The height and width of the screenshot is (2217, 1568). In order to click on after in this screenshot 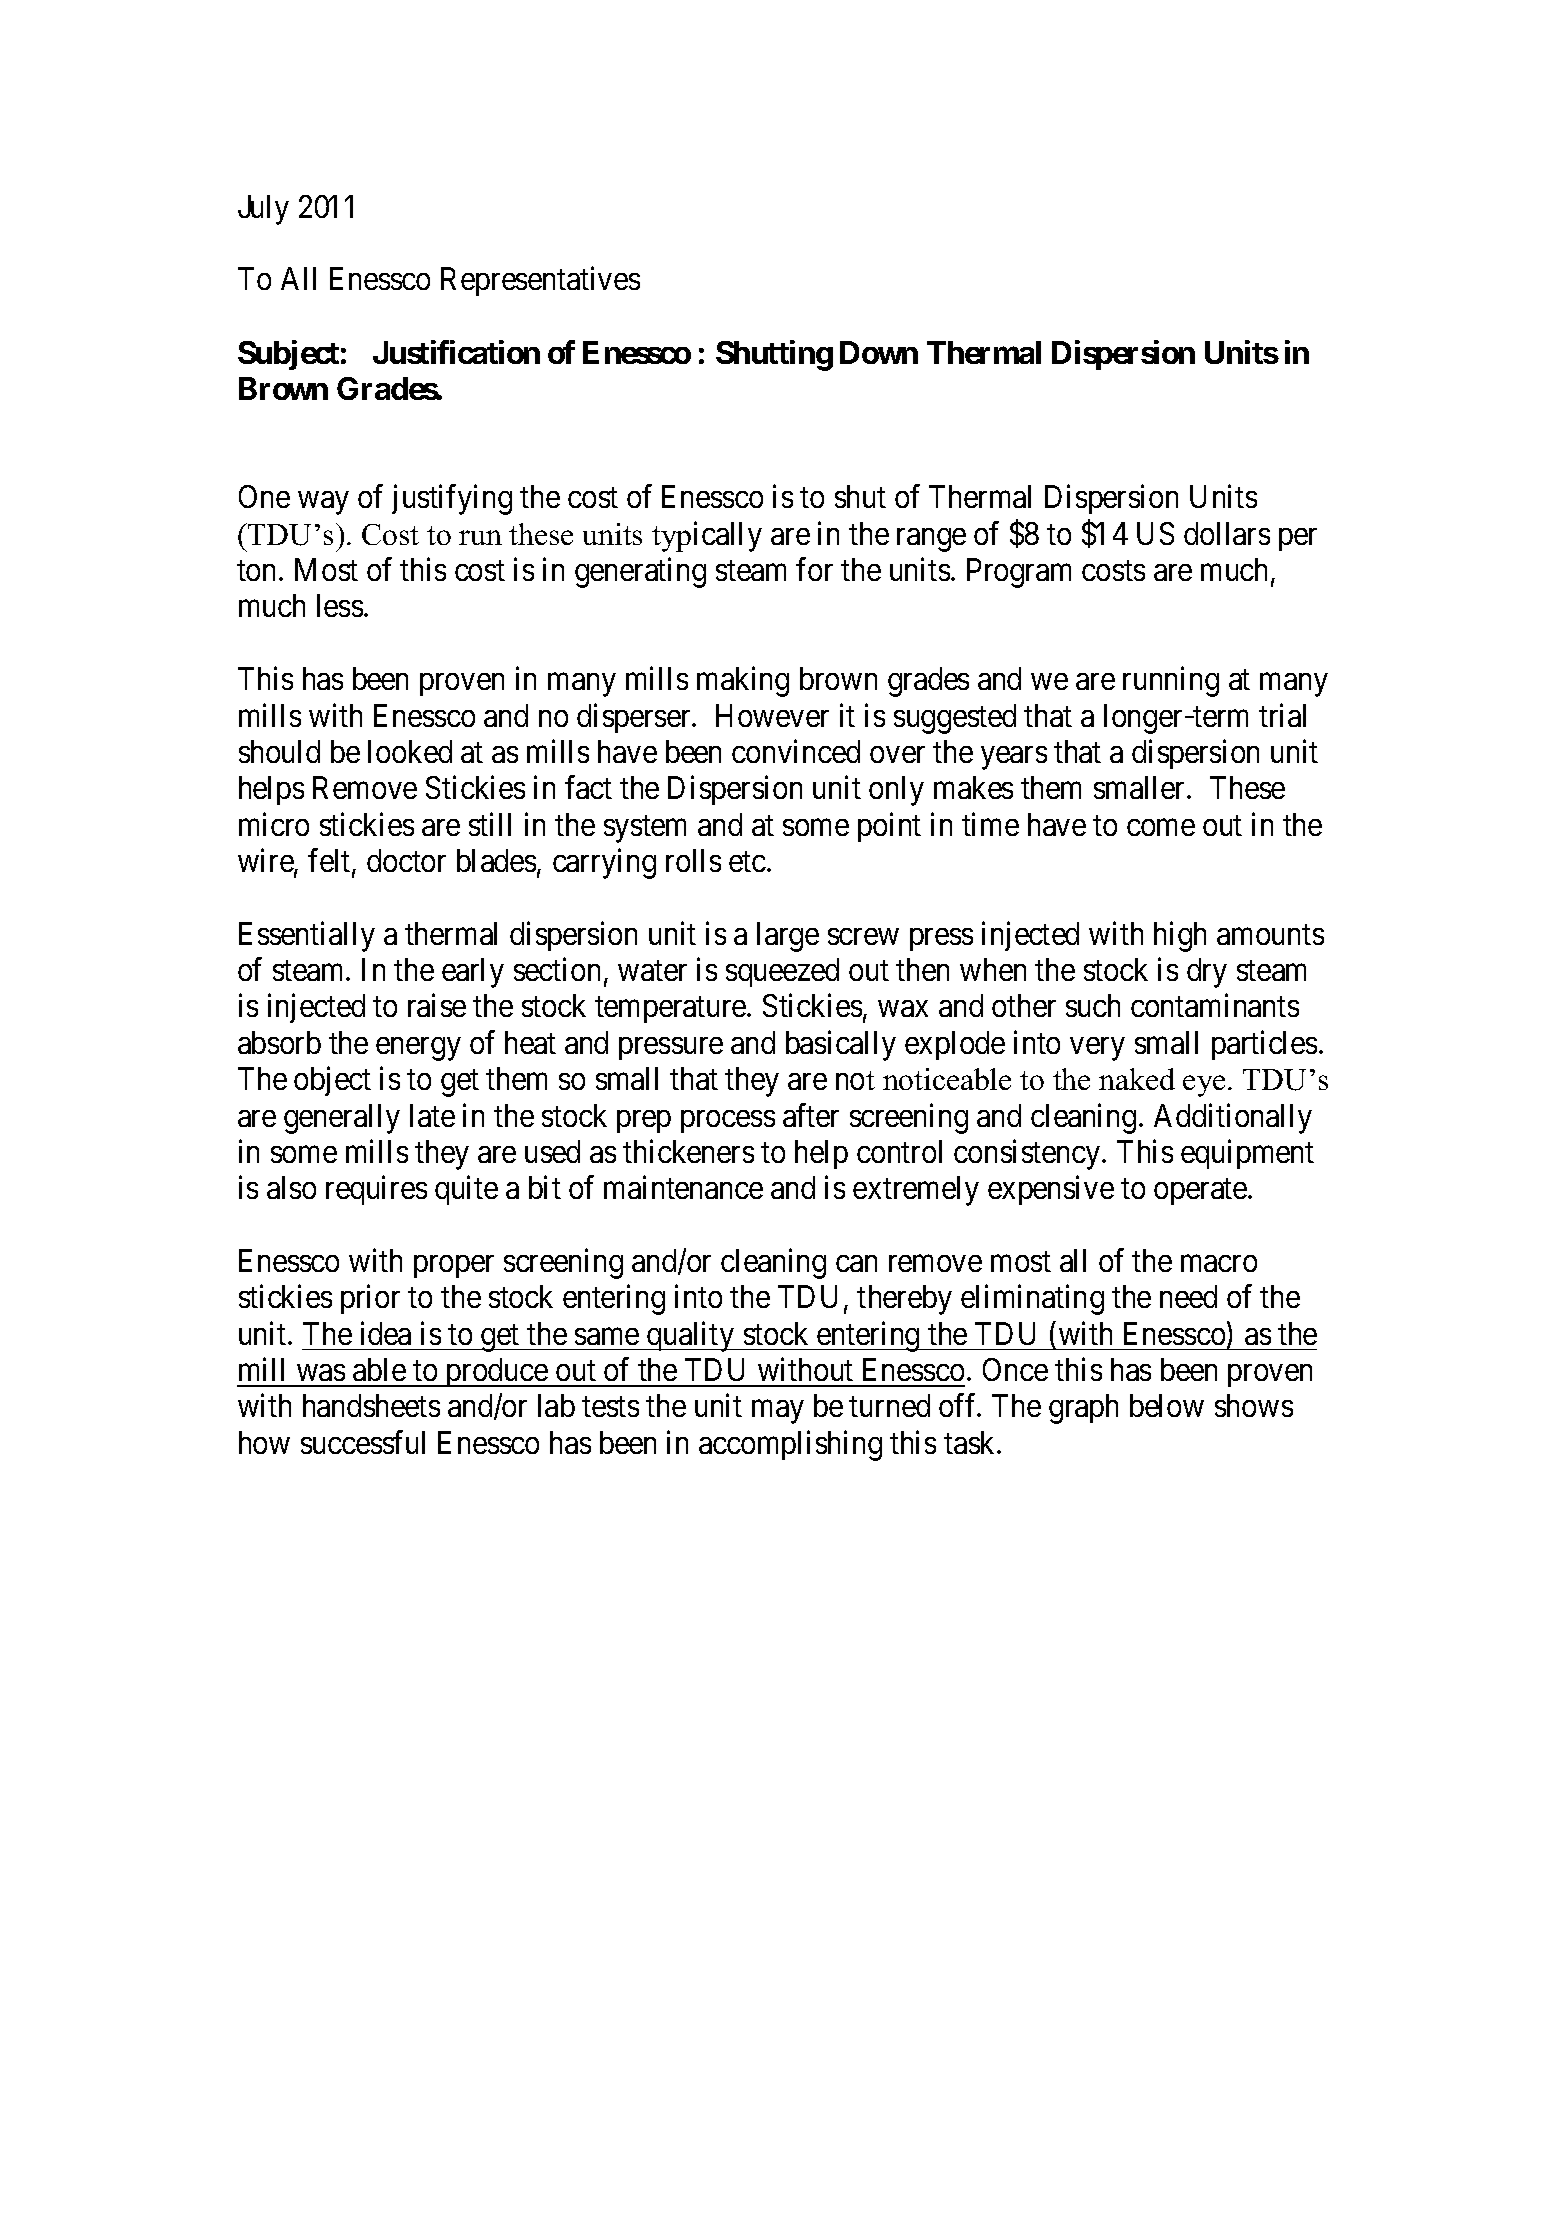, I will do `click(811, 1115)`.
